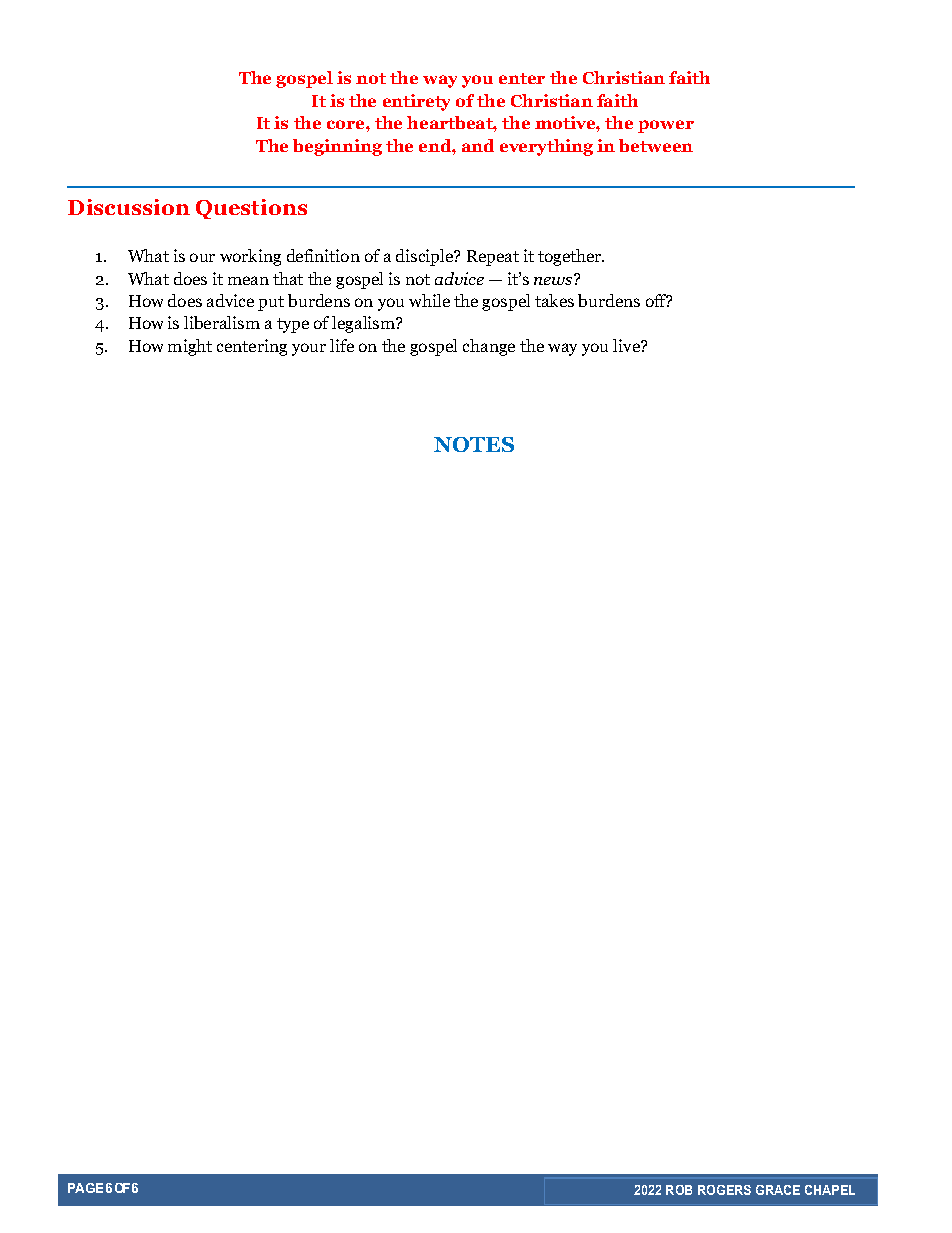 The height and width of the page is (1233, 952). Describe the element at coordinates (251, 209) in the page. I see `Questions` at that location.
